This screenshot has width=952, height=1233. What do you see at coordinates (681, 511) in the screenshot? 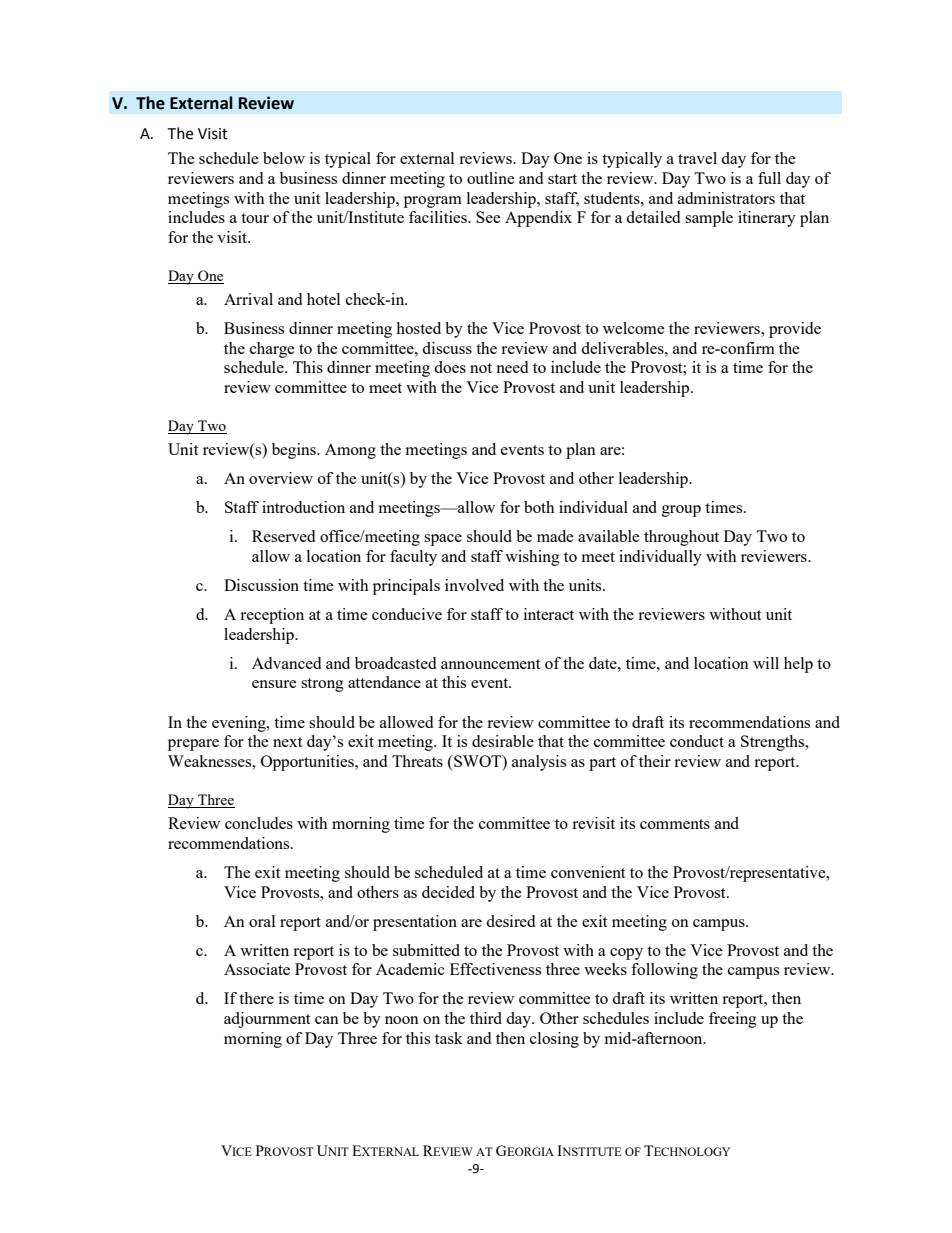
I see `group` at bounding box center [681, 511].
